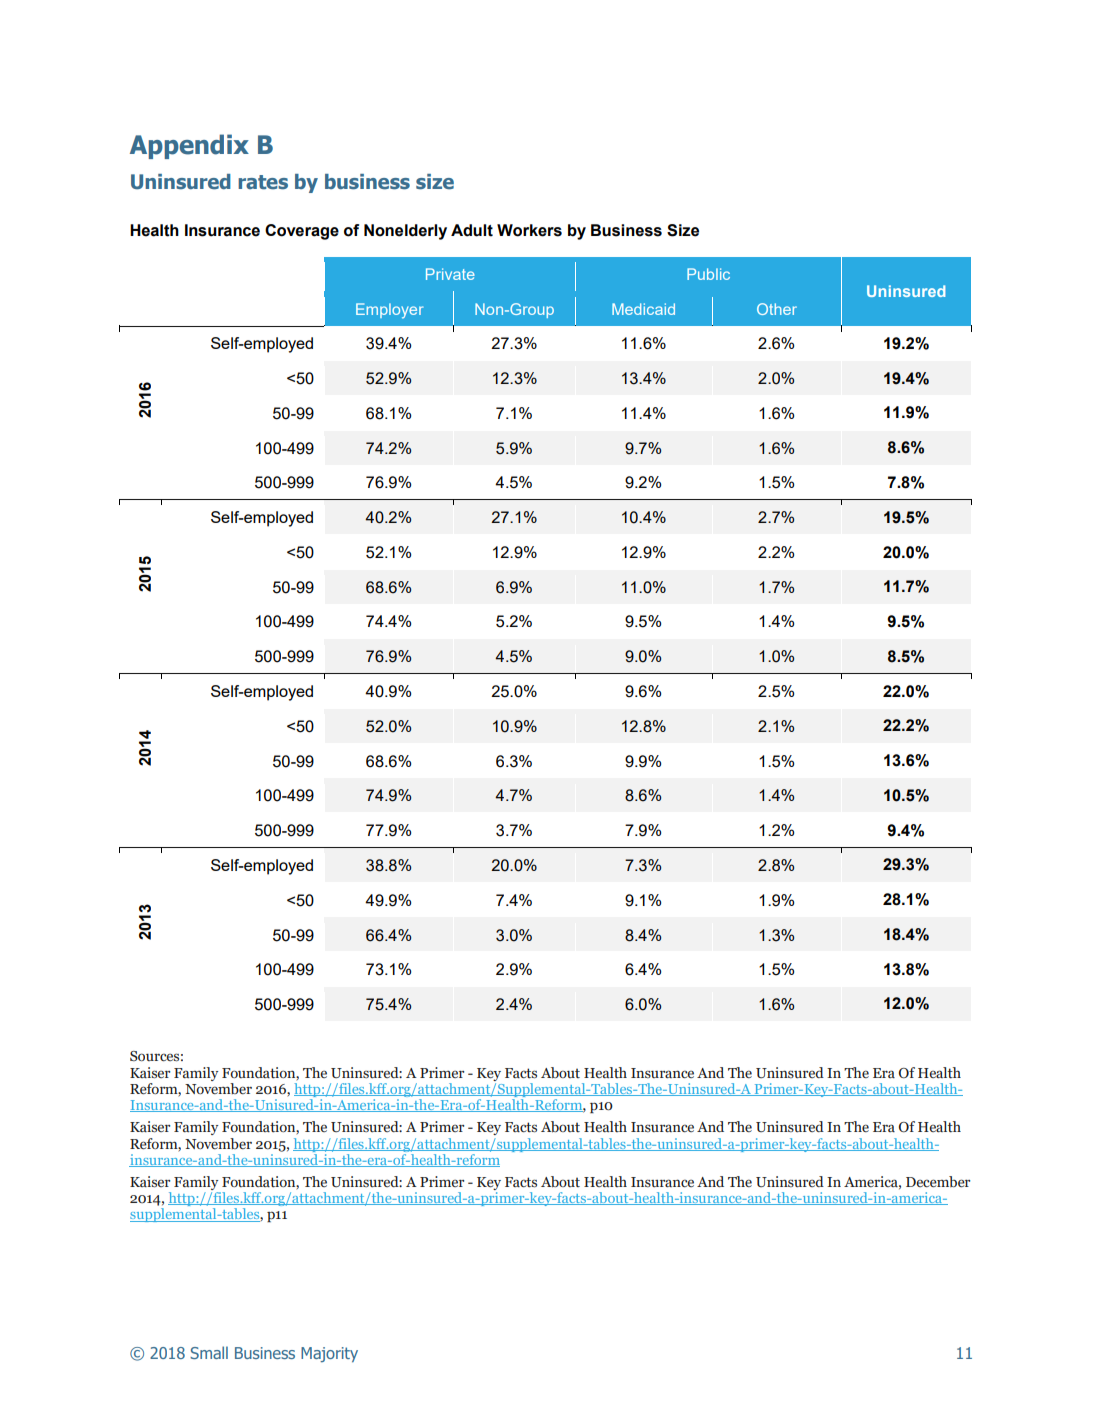 The height and width of the screenshot is (1427, 1103). Describe the element at coordinates (329, 1354) in the screenshot. I see `Majority` at that location.
